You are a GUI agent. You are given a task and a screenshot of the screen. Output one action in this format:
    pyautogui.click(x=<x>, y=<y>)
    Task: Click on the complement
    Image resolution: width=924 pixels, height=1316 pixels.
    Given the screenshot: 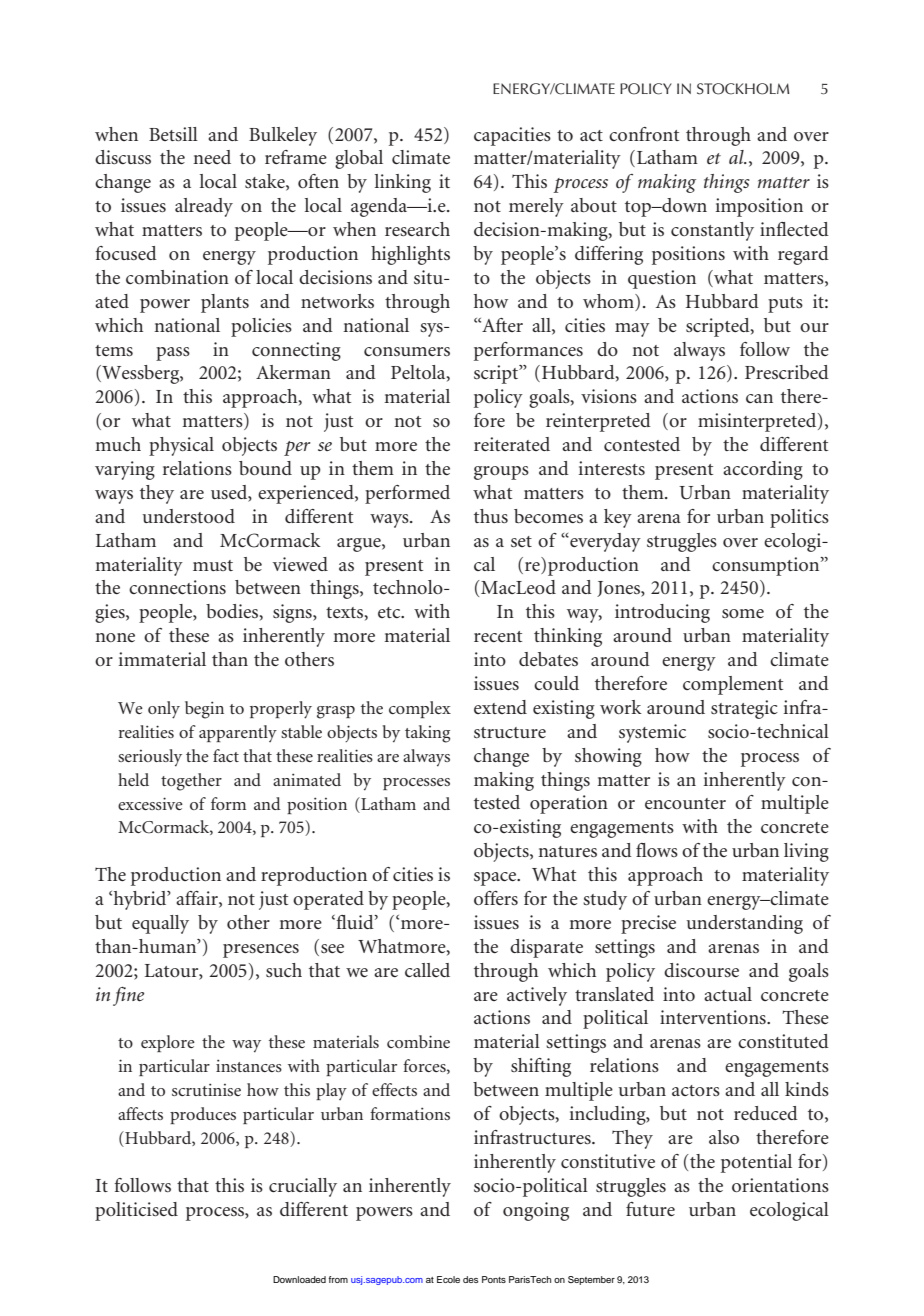 What is the action you would take?
    pyautogui.click(x=733, y=685)
